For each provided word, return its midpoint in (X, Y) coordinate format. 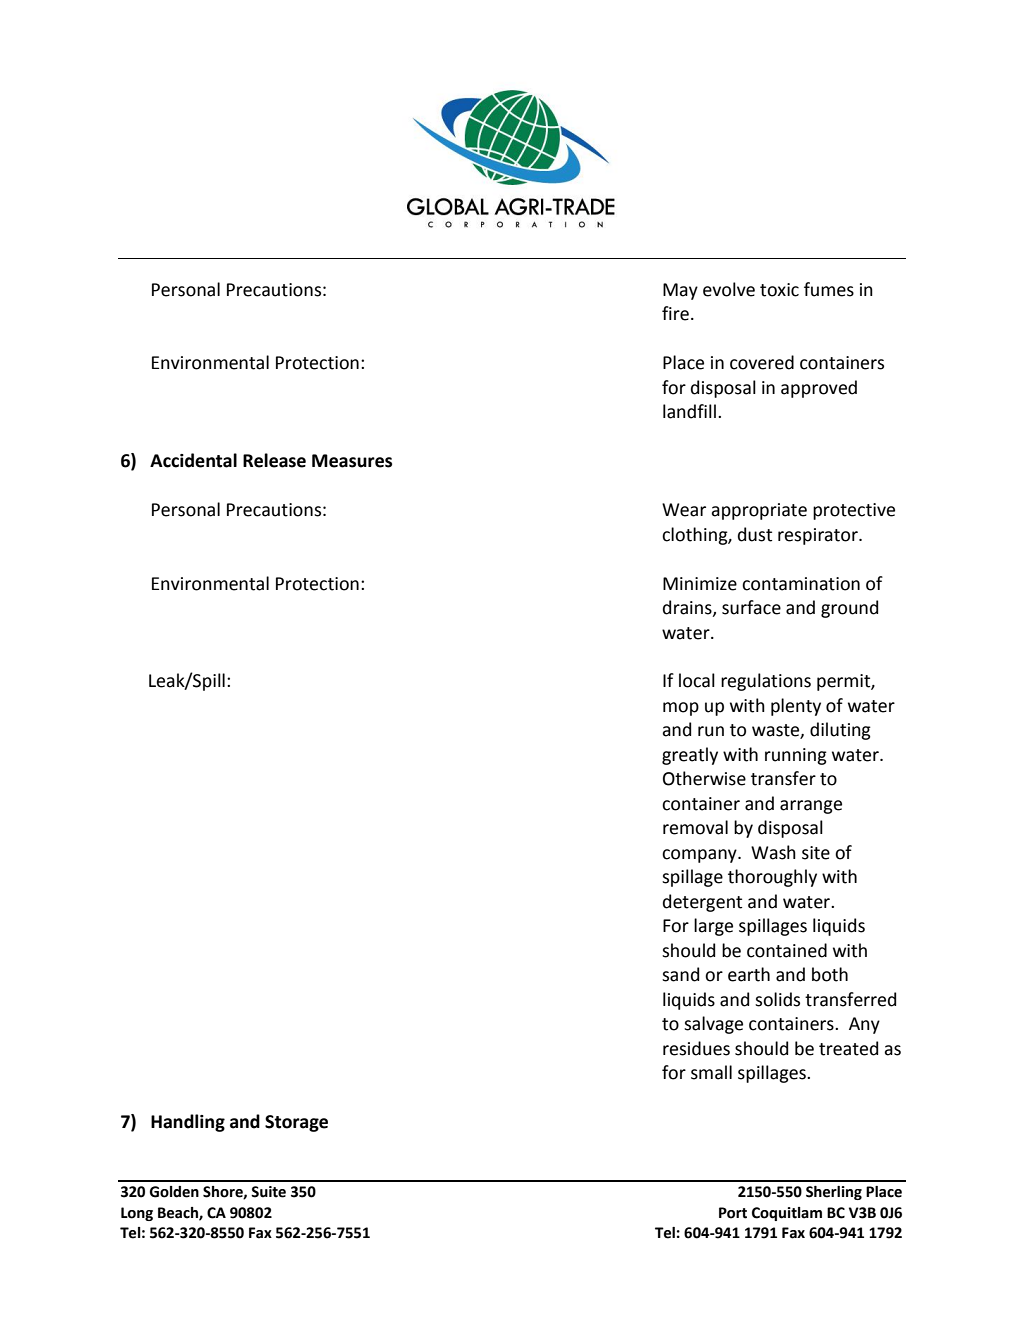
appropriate (759, 511)
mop (681, 709)
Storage (296, 1123)
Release (274, 460)
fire (675, 313)
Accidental (193, 460)
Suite (268, 1192)
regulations (766, 682)
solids (777, 999)
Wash (773, 852)
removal (695, 827)
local (697, 680)
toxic (779, 290)
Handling (188, 1123)
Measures (352, 461)
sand (680, 974)
